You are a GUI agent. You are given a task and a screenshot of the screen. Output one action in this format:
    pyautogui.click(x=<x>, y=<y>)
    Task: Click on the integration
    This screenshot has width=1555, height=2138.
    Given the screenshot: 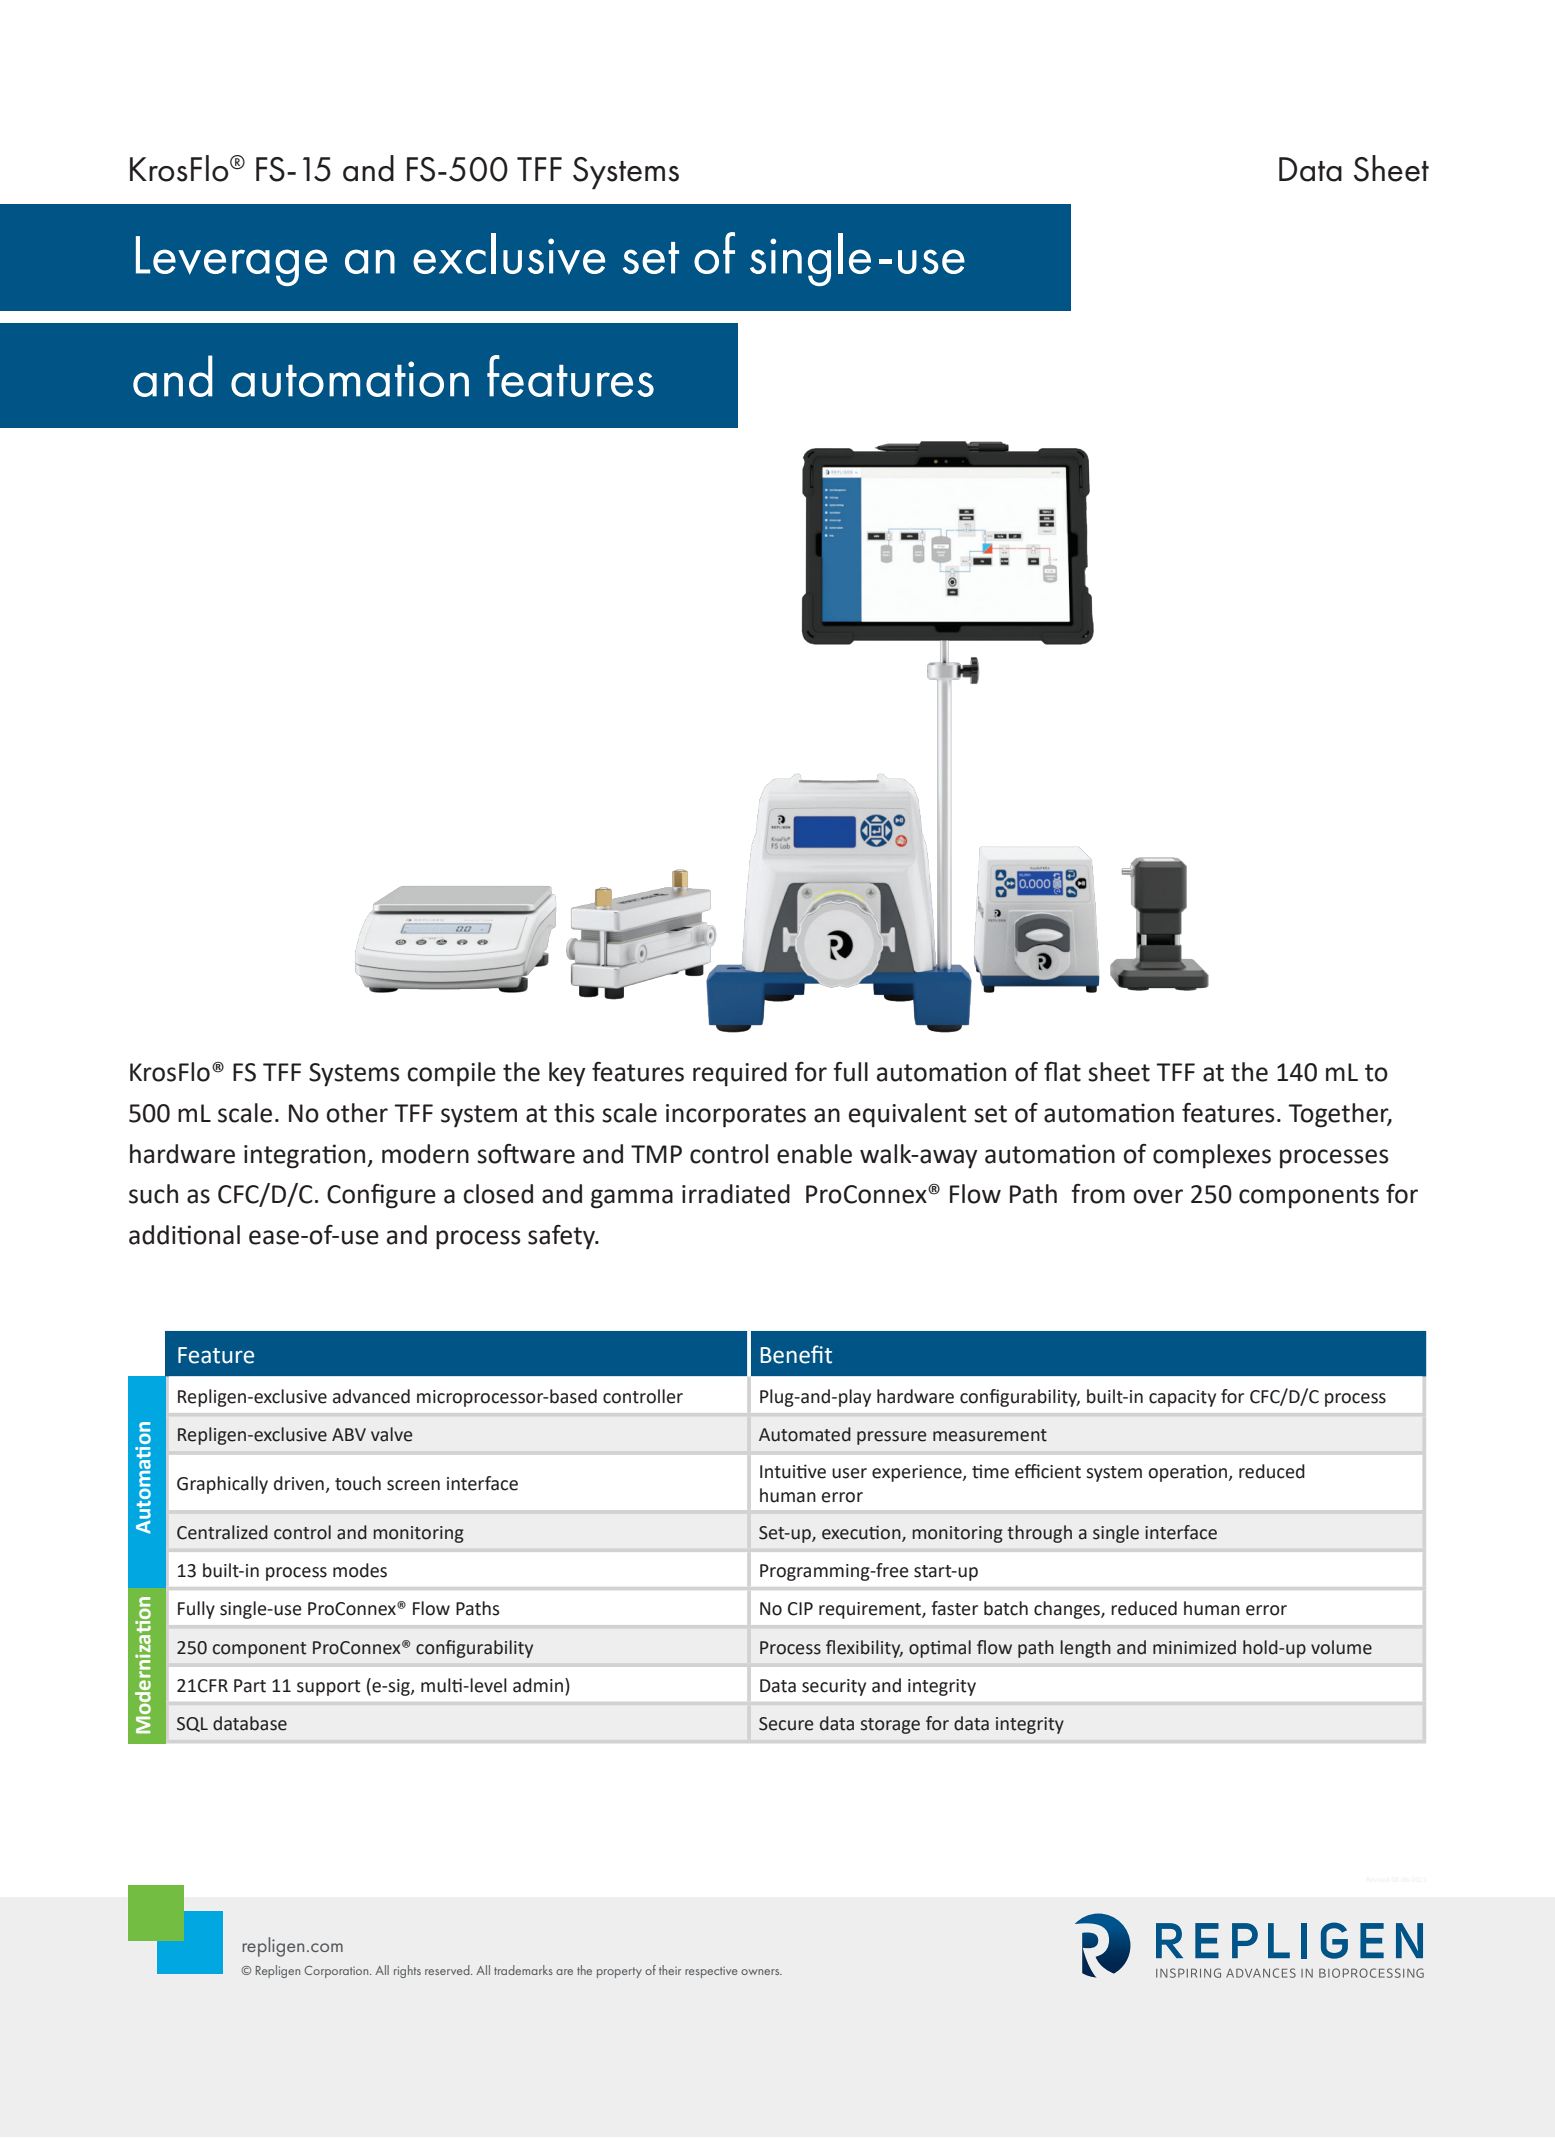 What is the action you would take?
    pyautogui.click(x=306, y=1156)
